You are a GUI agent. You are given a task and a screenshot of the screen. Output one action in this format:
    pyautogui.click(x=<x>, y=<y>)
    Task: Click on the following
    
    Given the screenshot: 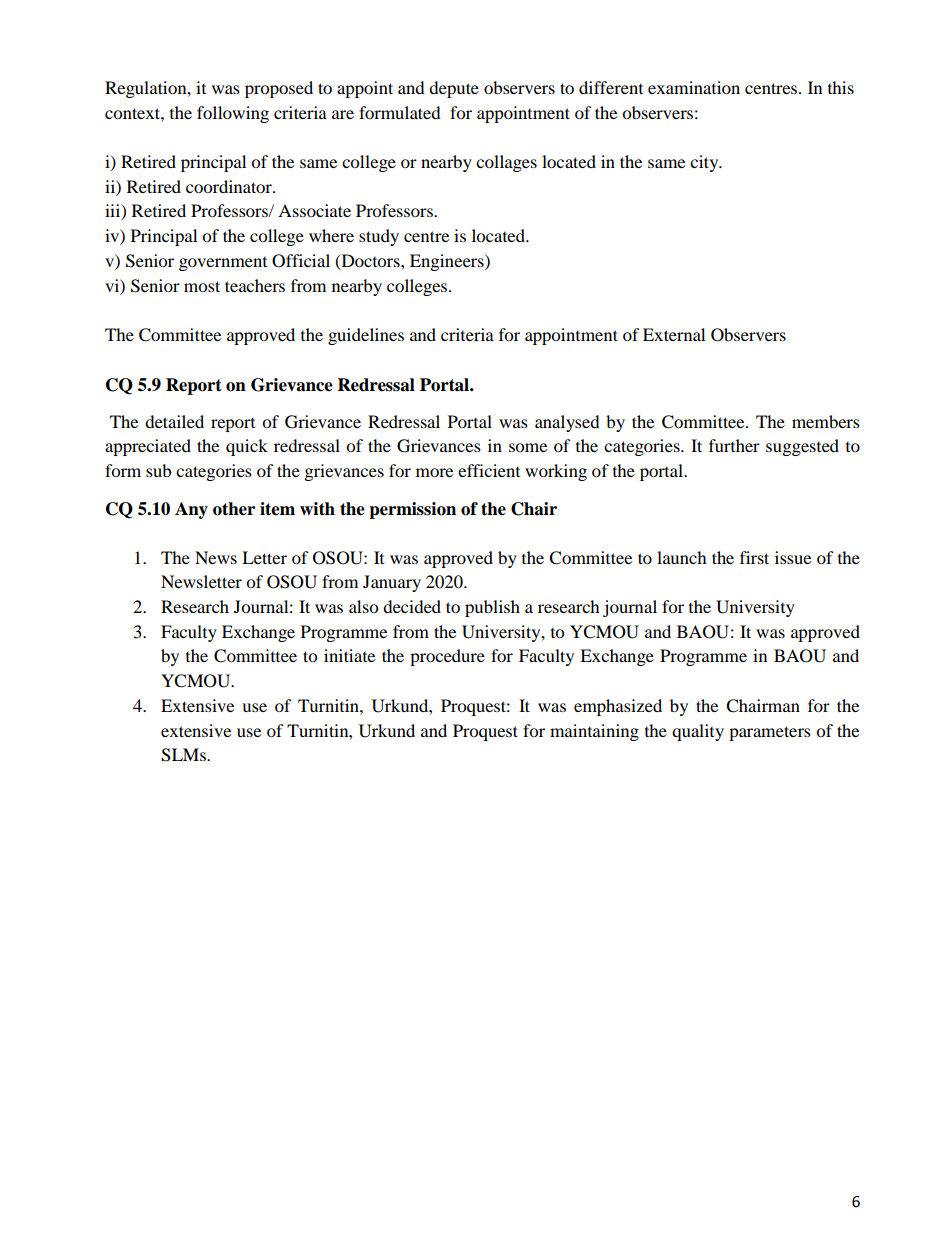 What is the action you would take?
    pyautogui.click(x=233, y=114)
